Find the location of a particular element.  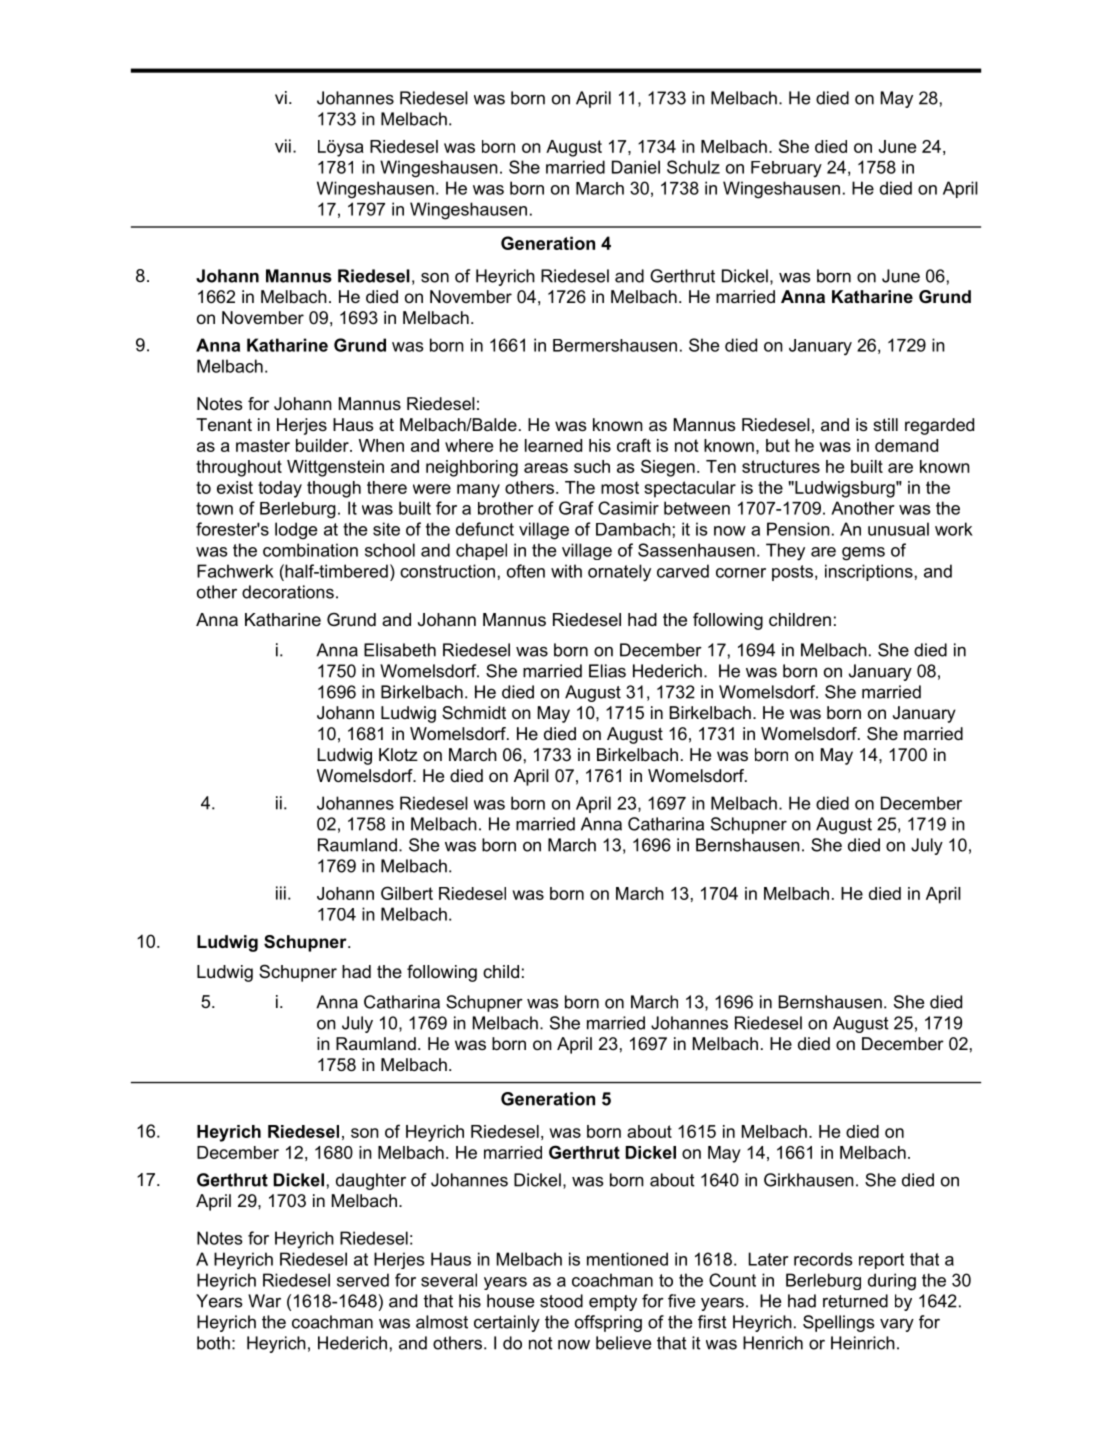

February is located at coordinates (786, 169).
